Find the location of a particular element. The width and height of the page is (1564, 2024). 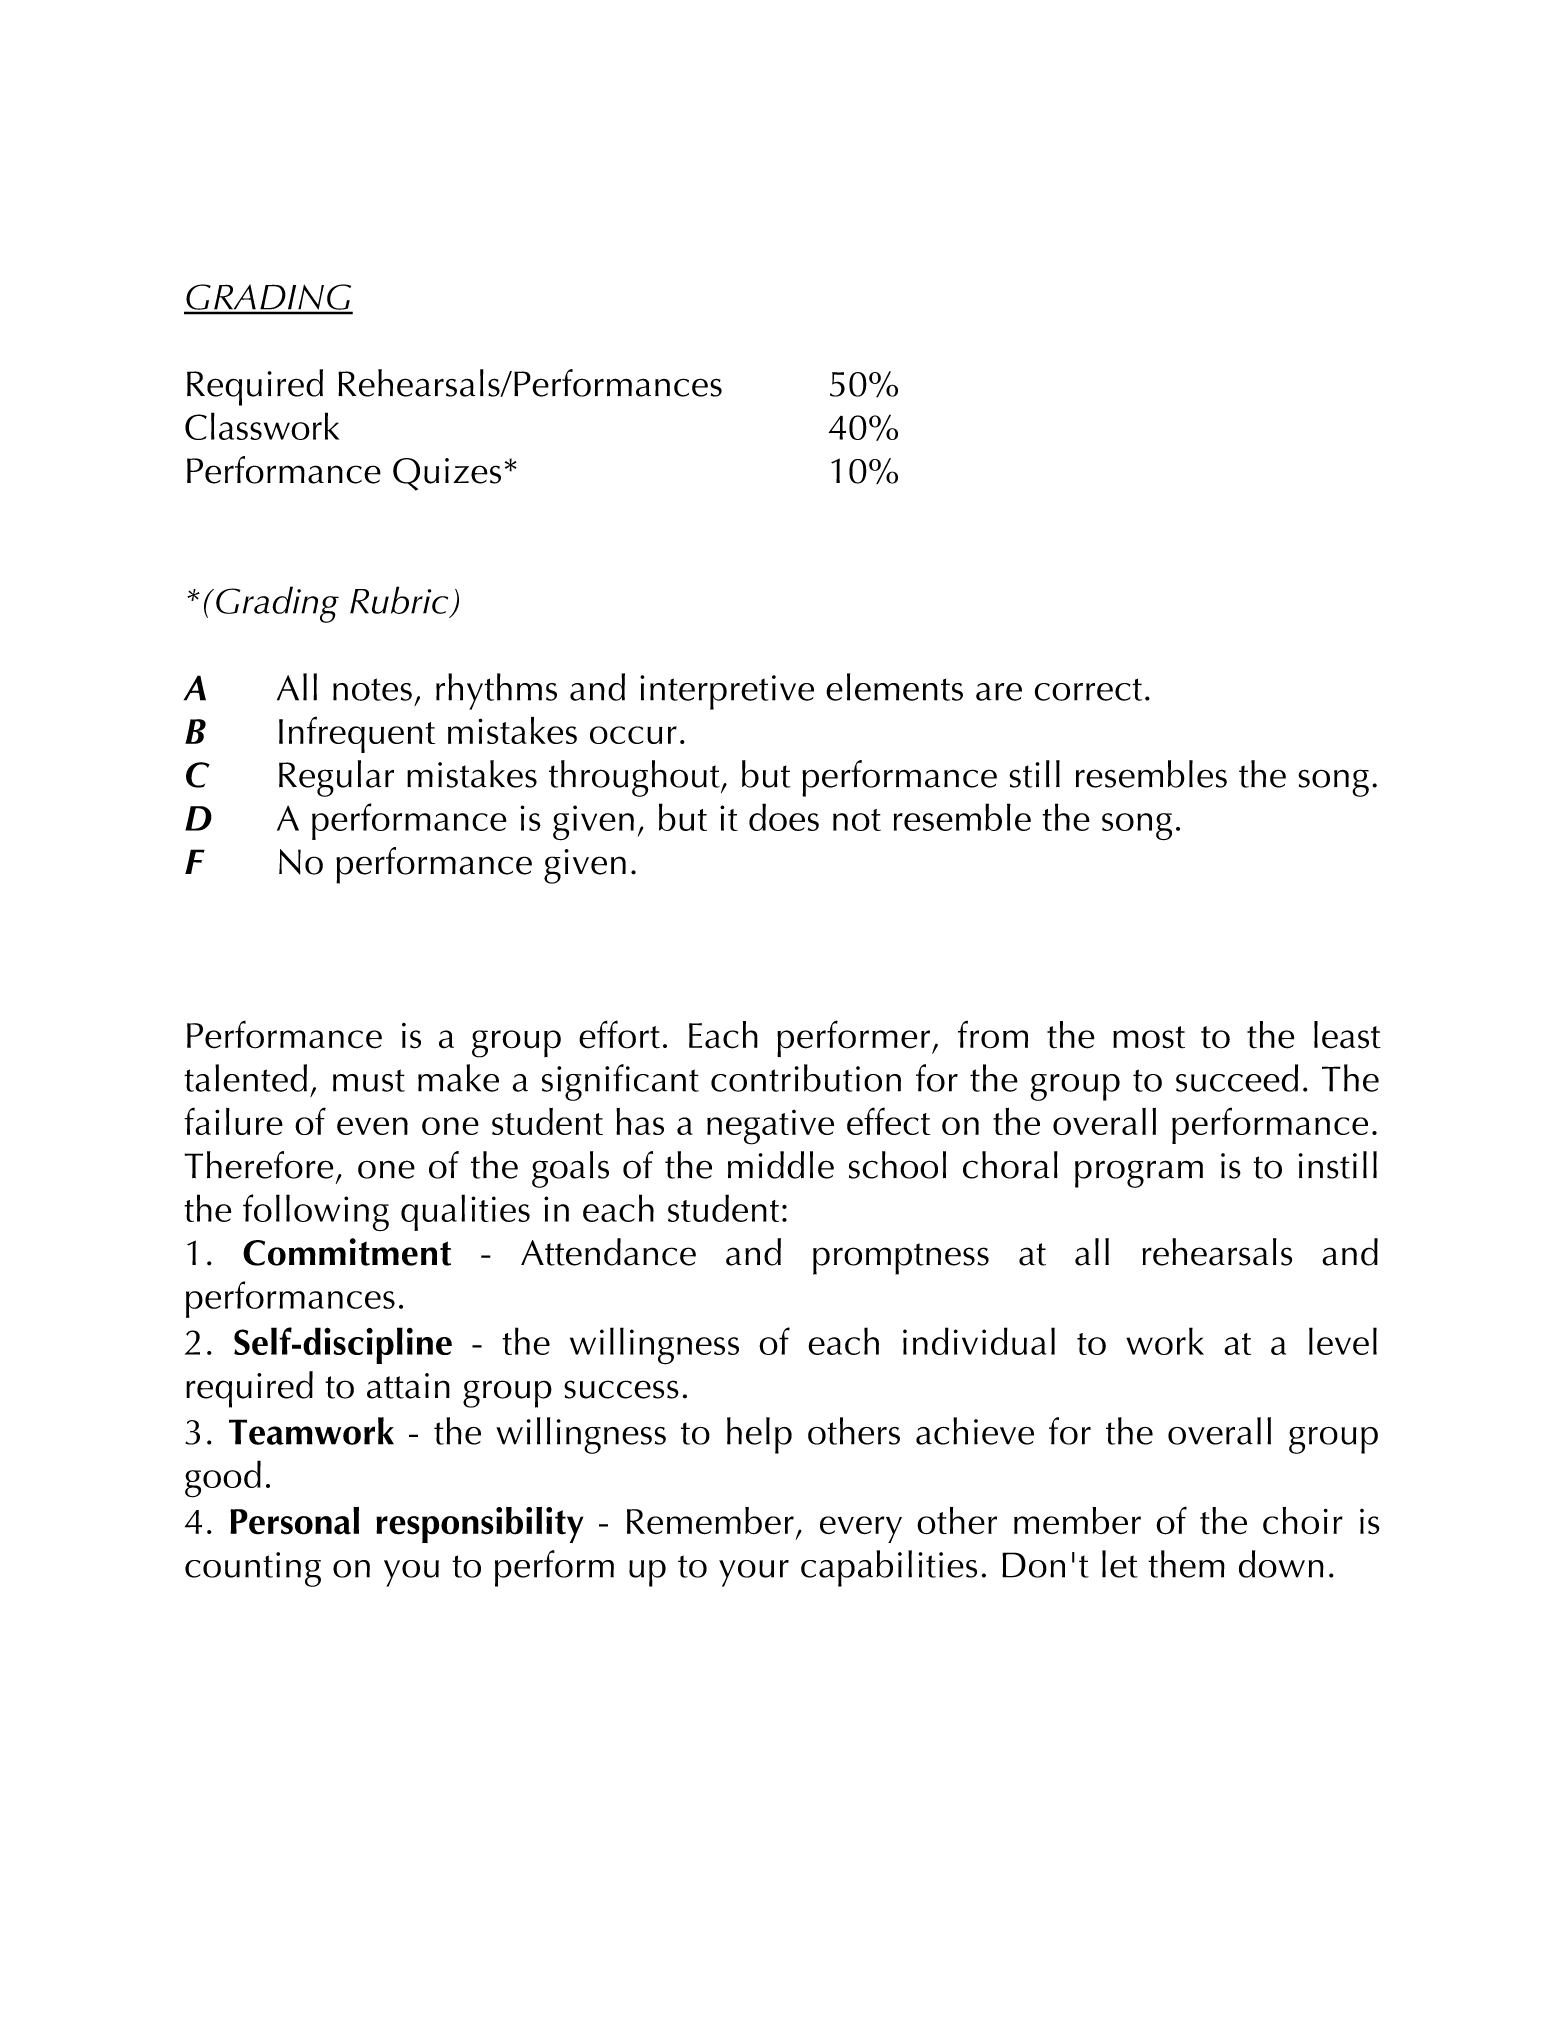

Personal is located at coordinates (294, 1521).
